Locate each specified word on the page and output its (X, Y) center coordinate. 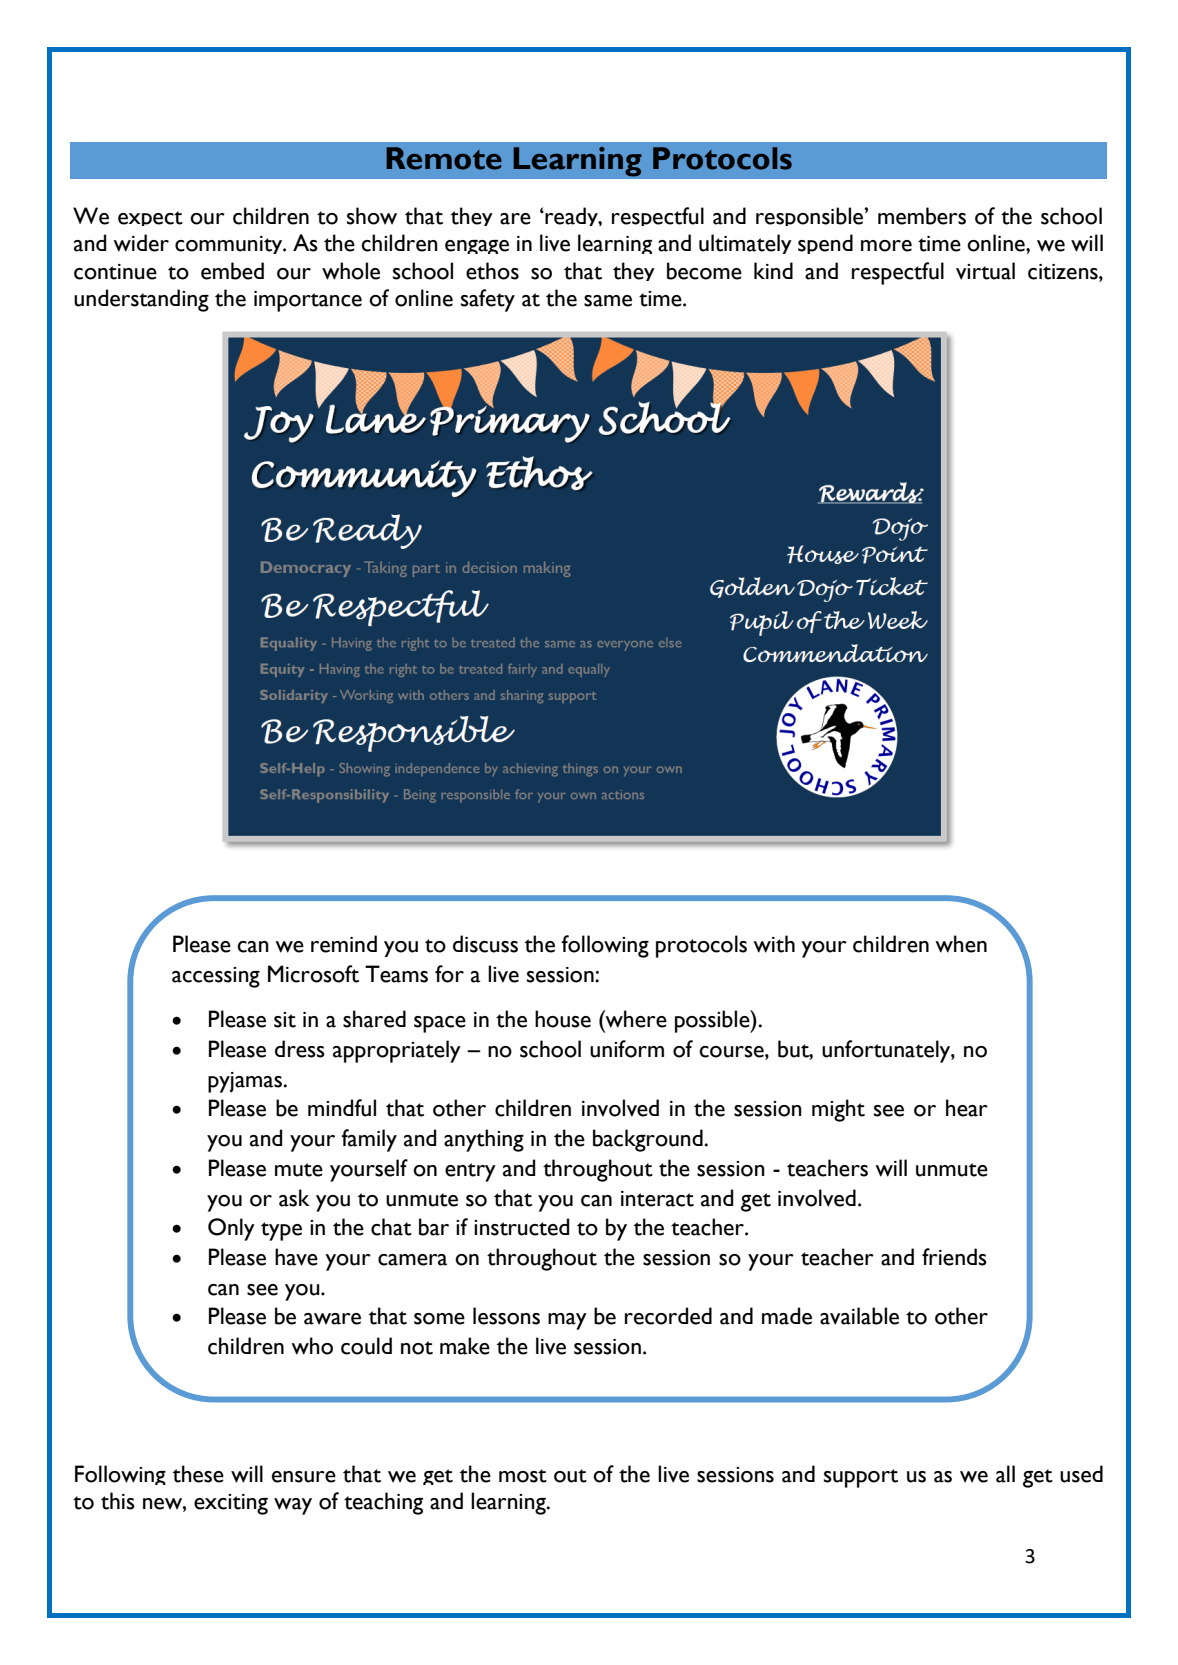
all (1005, 1474)
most (523, 1476)
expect (150, 218)
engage (477, 247)
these (198, 1474)
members (922, 216)
